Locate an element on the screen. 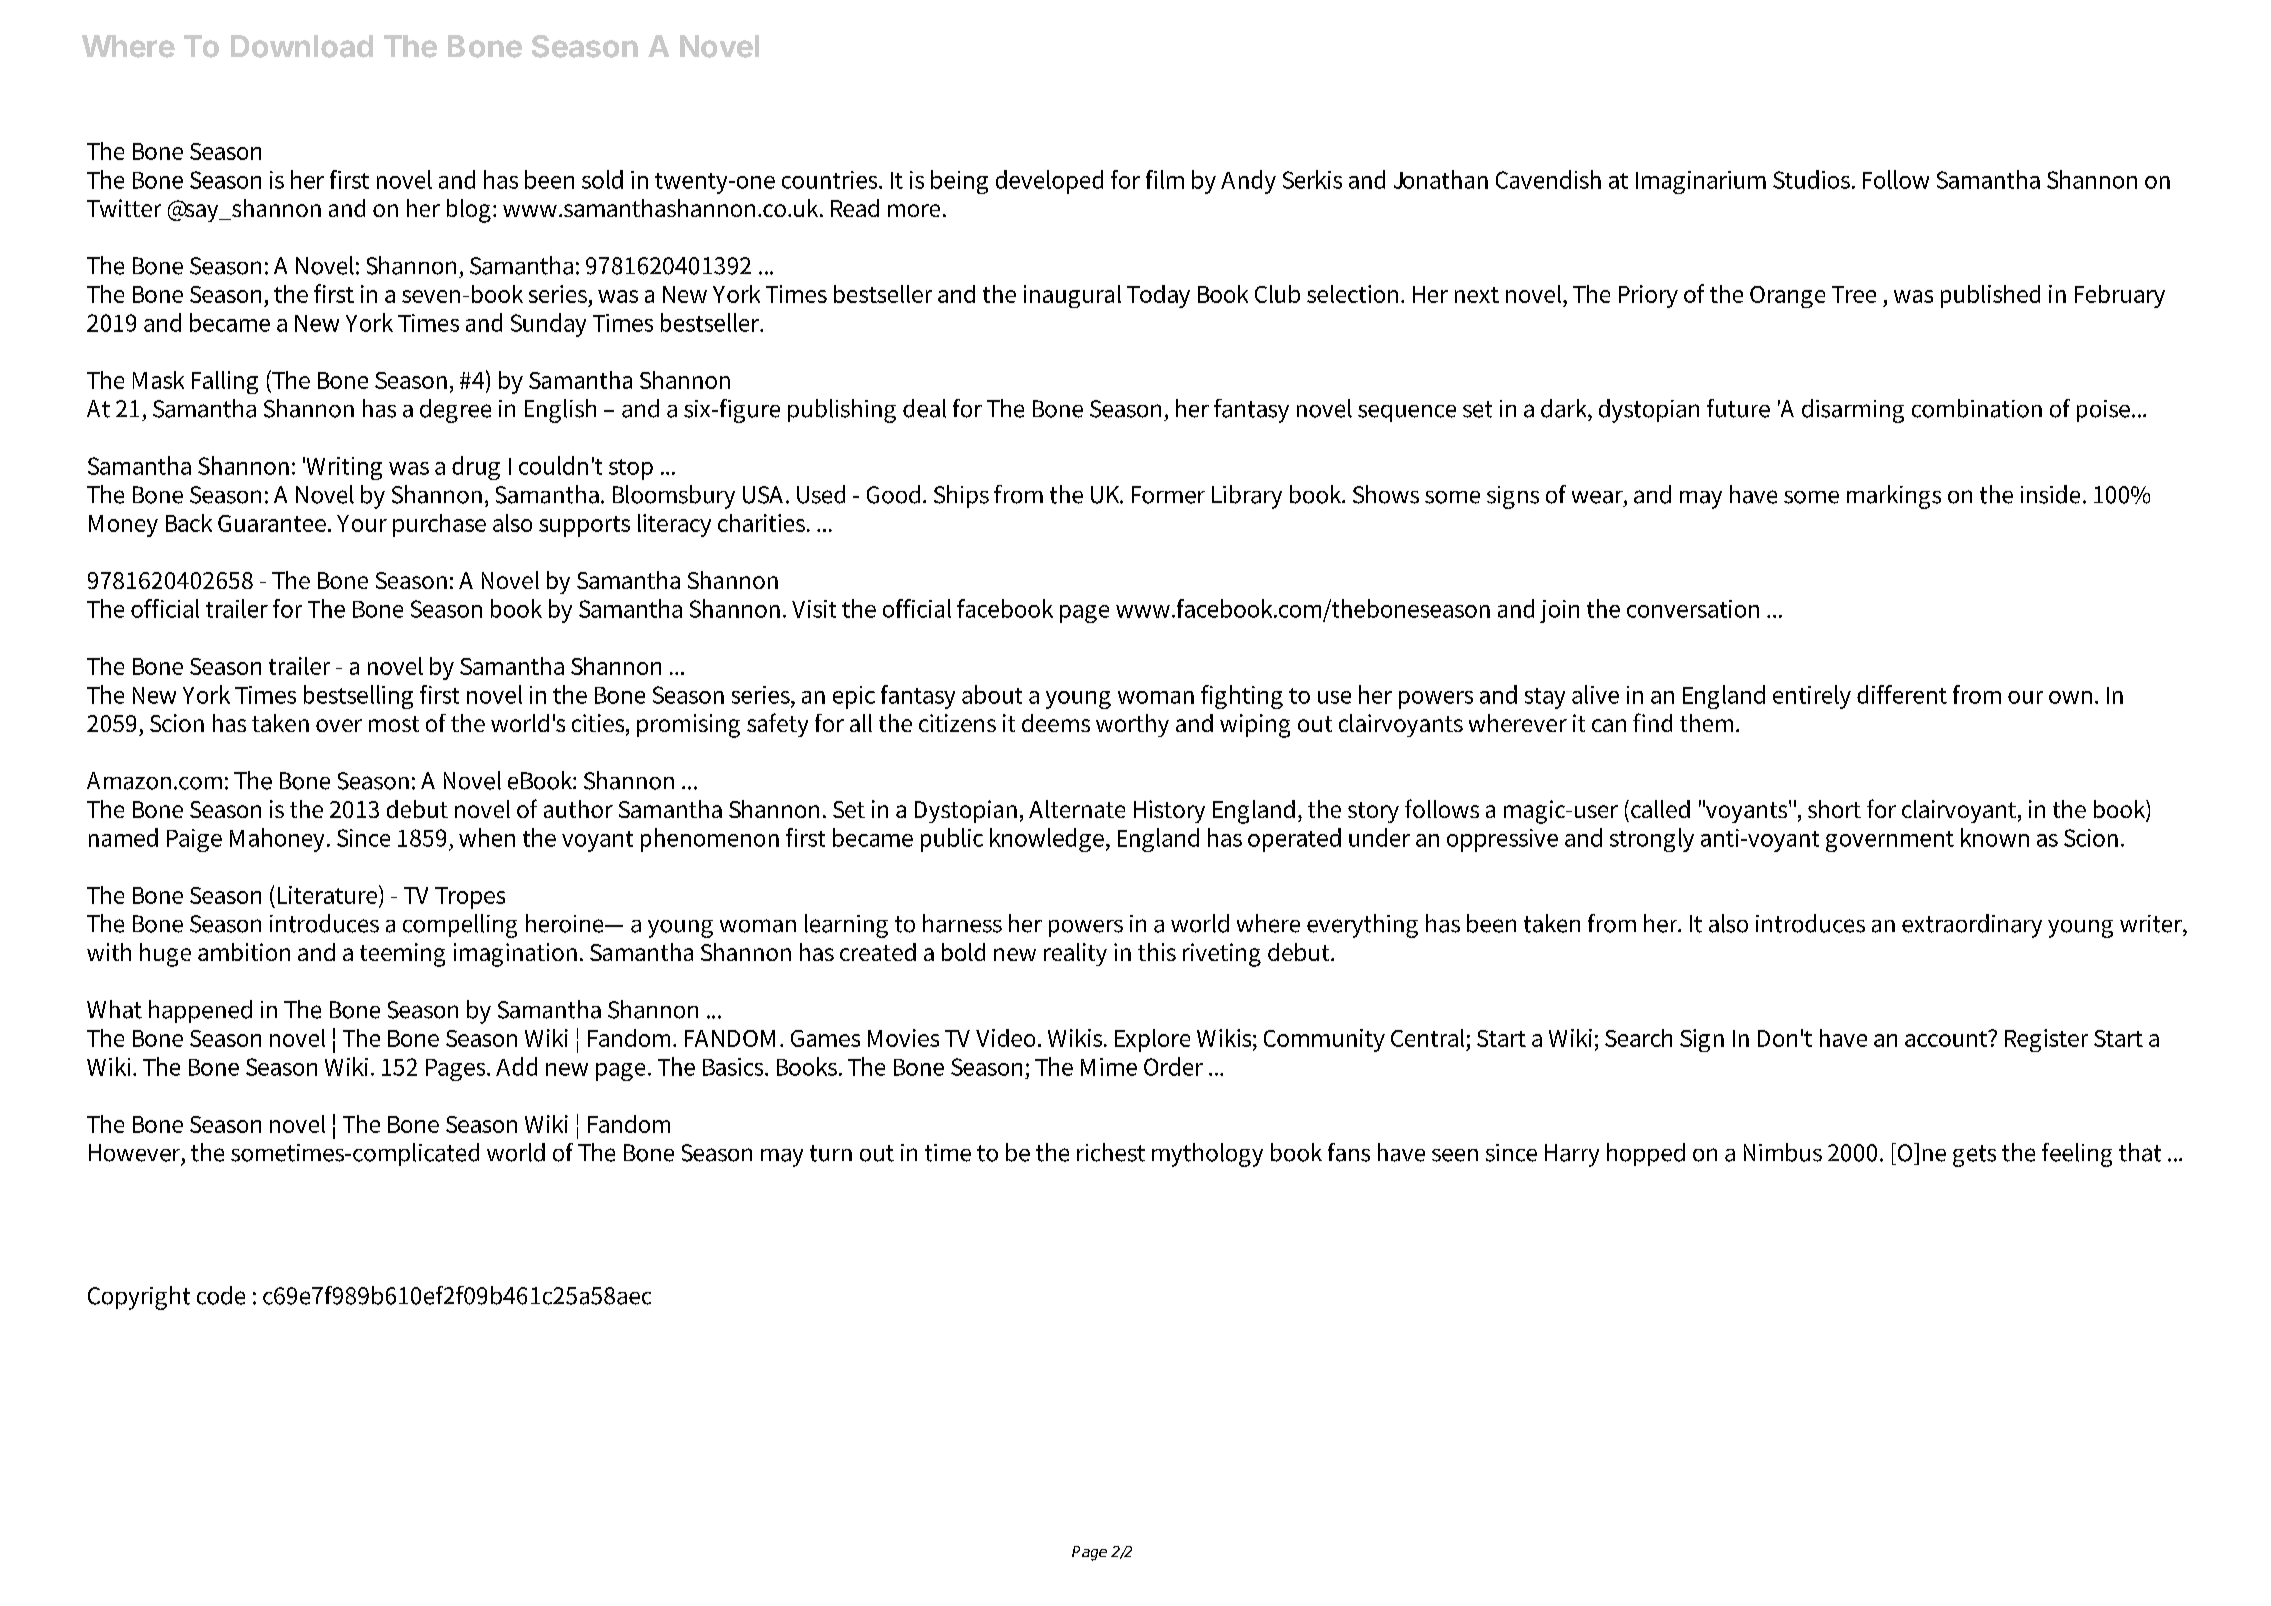  gets is located at coordinates (1974, 1156).
